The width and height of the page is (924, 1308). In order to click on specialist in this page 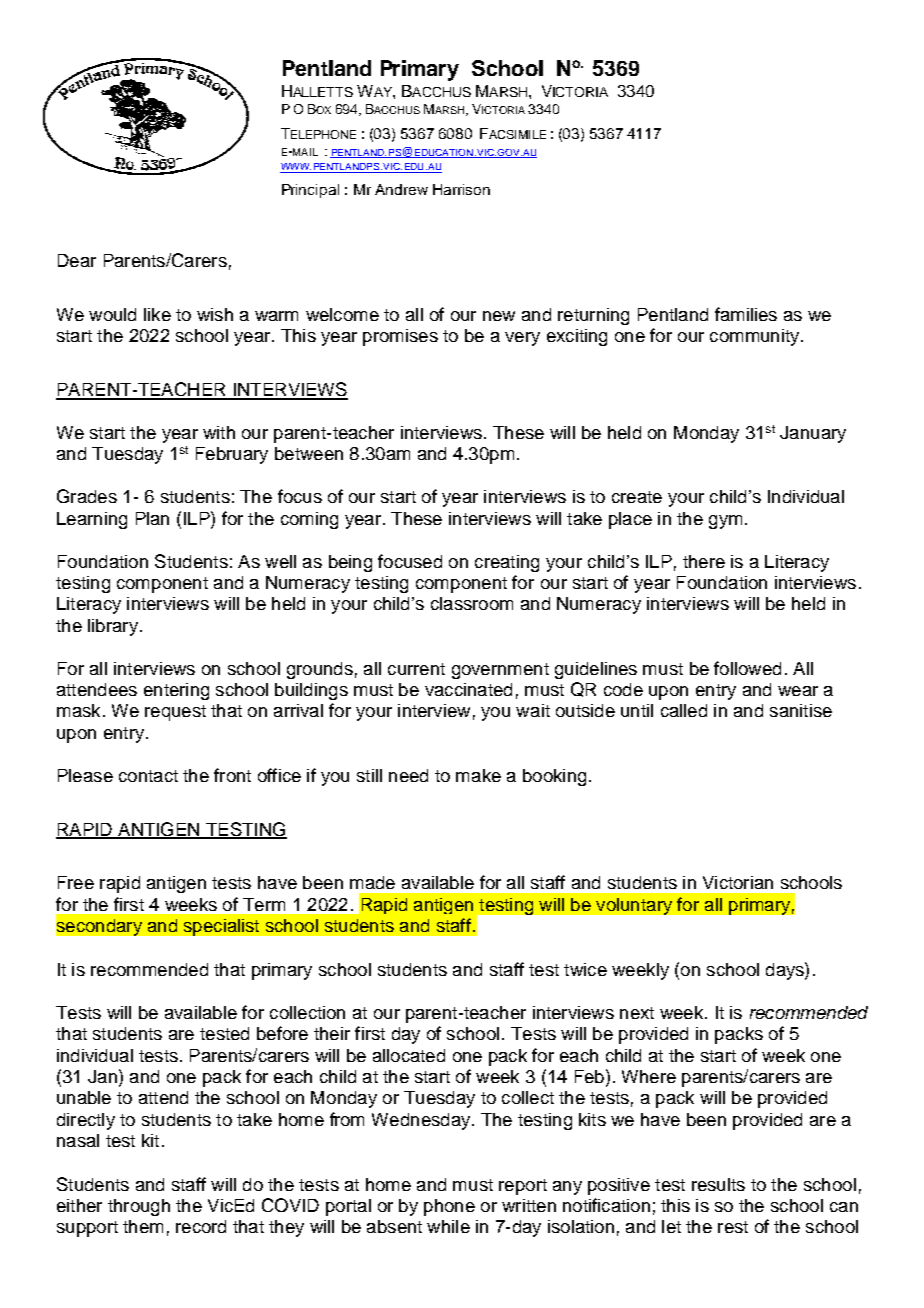, I will do `click(221, 927)`.
